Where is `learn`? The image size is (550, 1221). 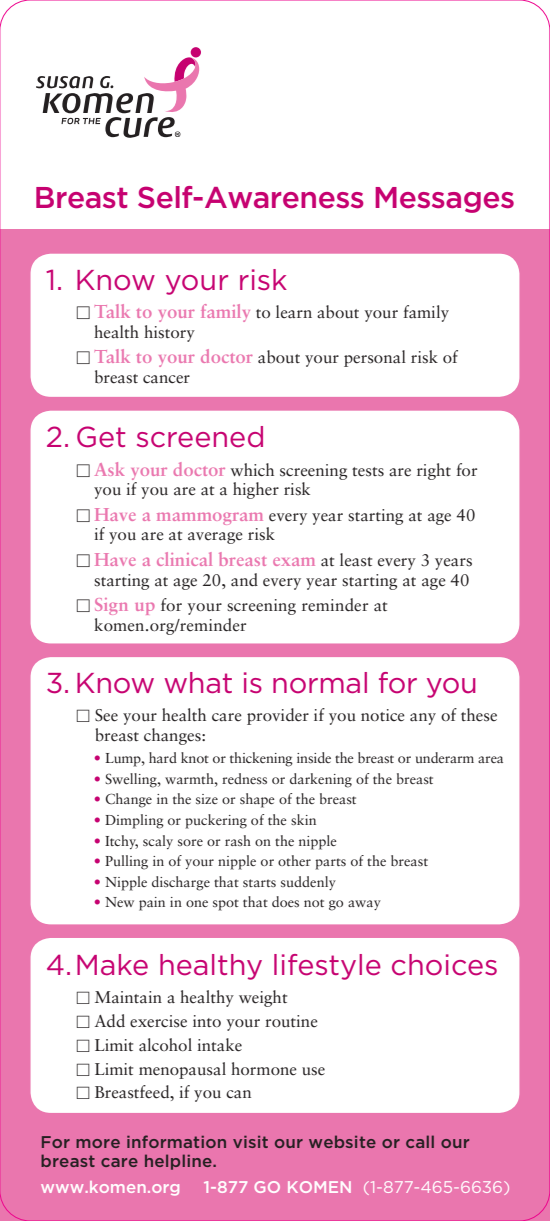
learn is located at coordinates (294, 312).
